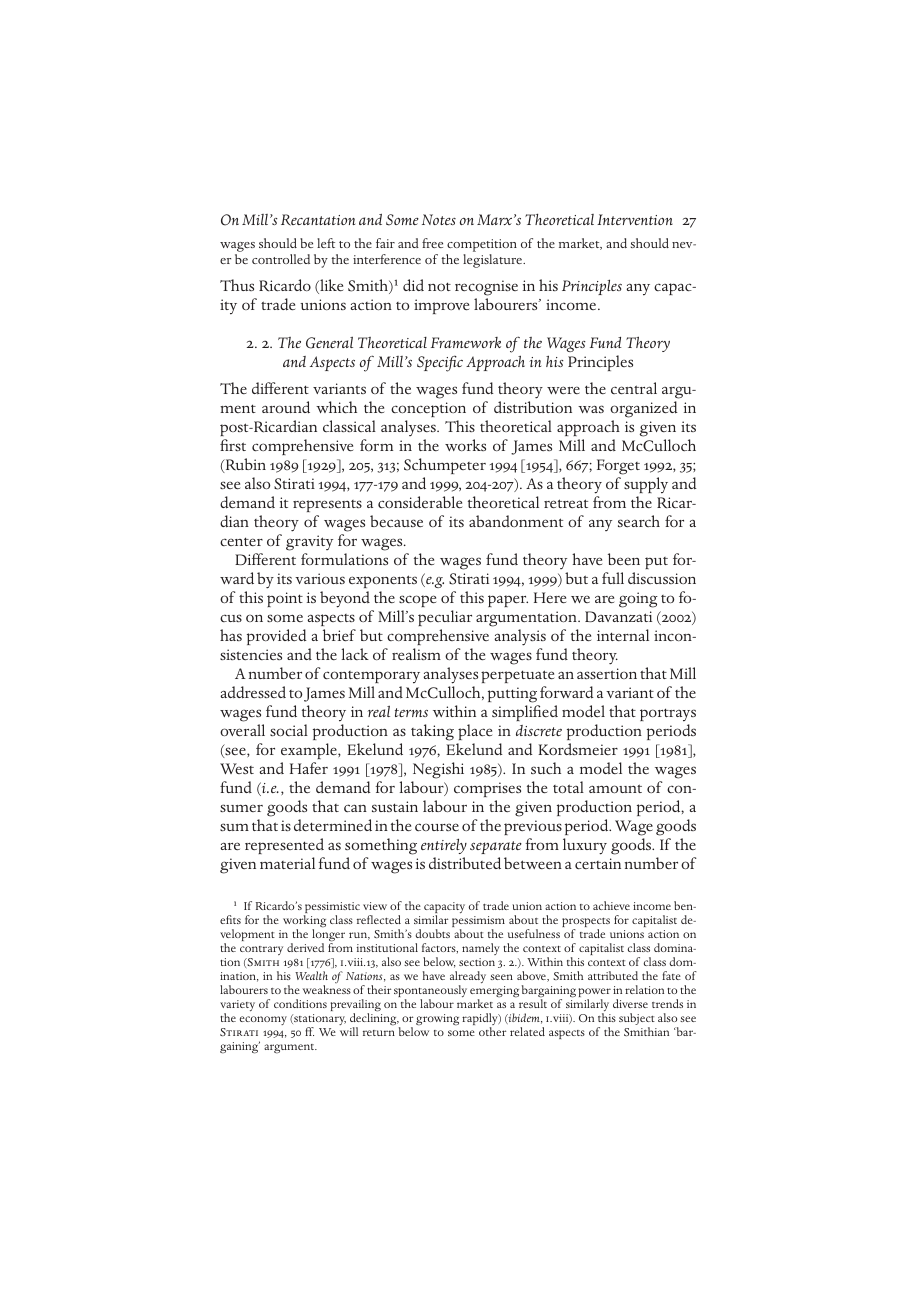 This document has width=924, height=1308. I want to click on controlled, so click(281, 259).
